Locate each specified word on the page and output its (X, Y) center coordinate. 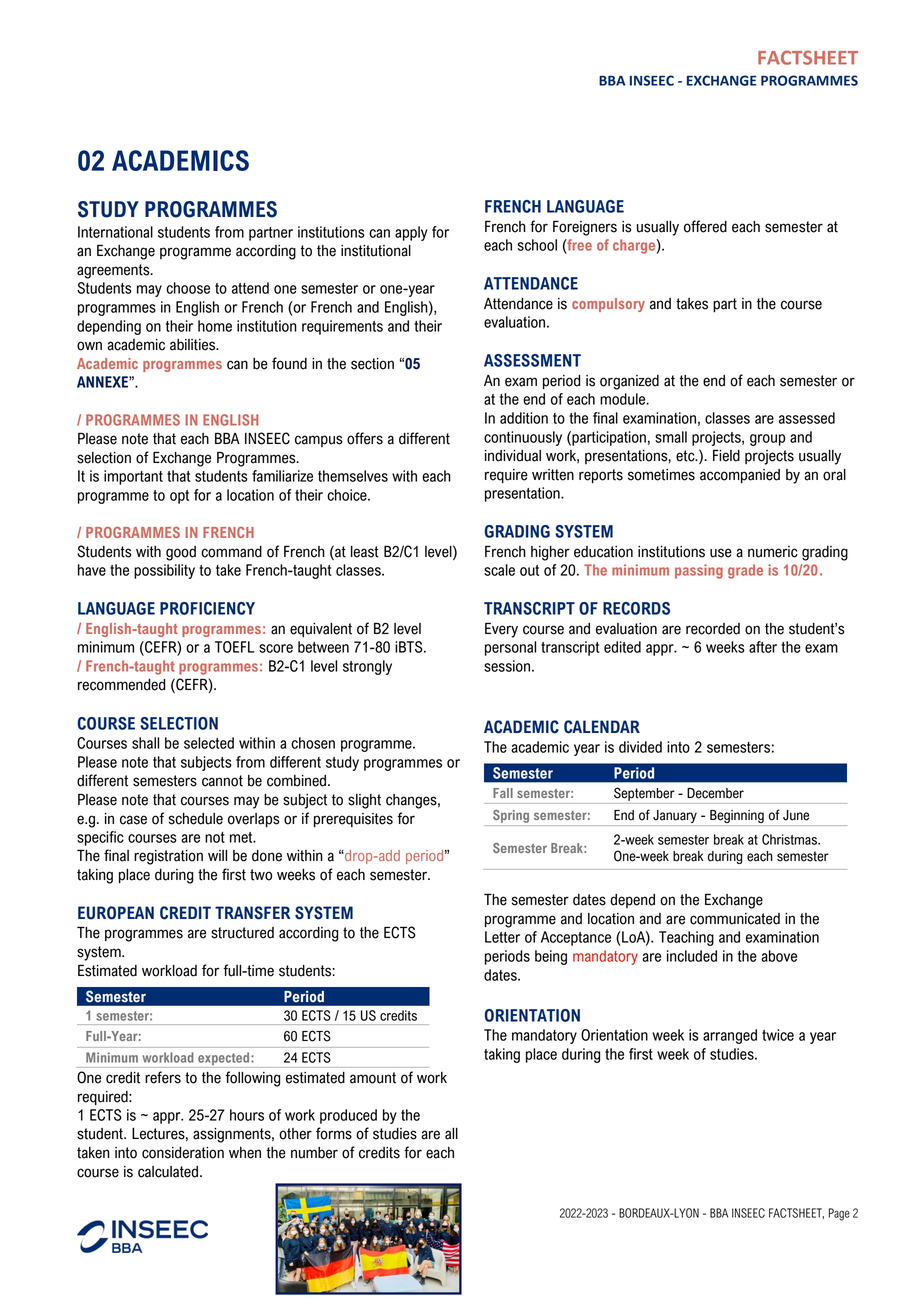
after (763, 647)
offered (705, 226)
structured (242, 933)
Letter (502, 937)
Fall (503, 793)
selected (209, 743)
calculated (168, 1172)
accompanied (740, 476)
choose (188, 288)
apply (411, 233)
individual (513, 456)
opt (179, 497)
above (779, 956)
